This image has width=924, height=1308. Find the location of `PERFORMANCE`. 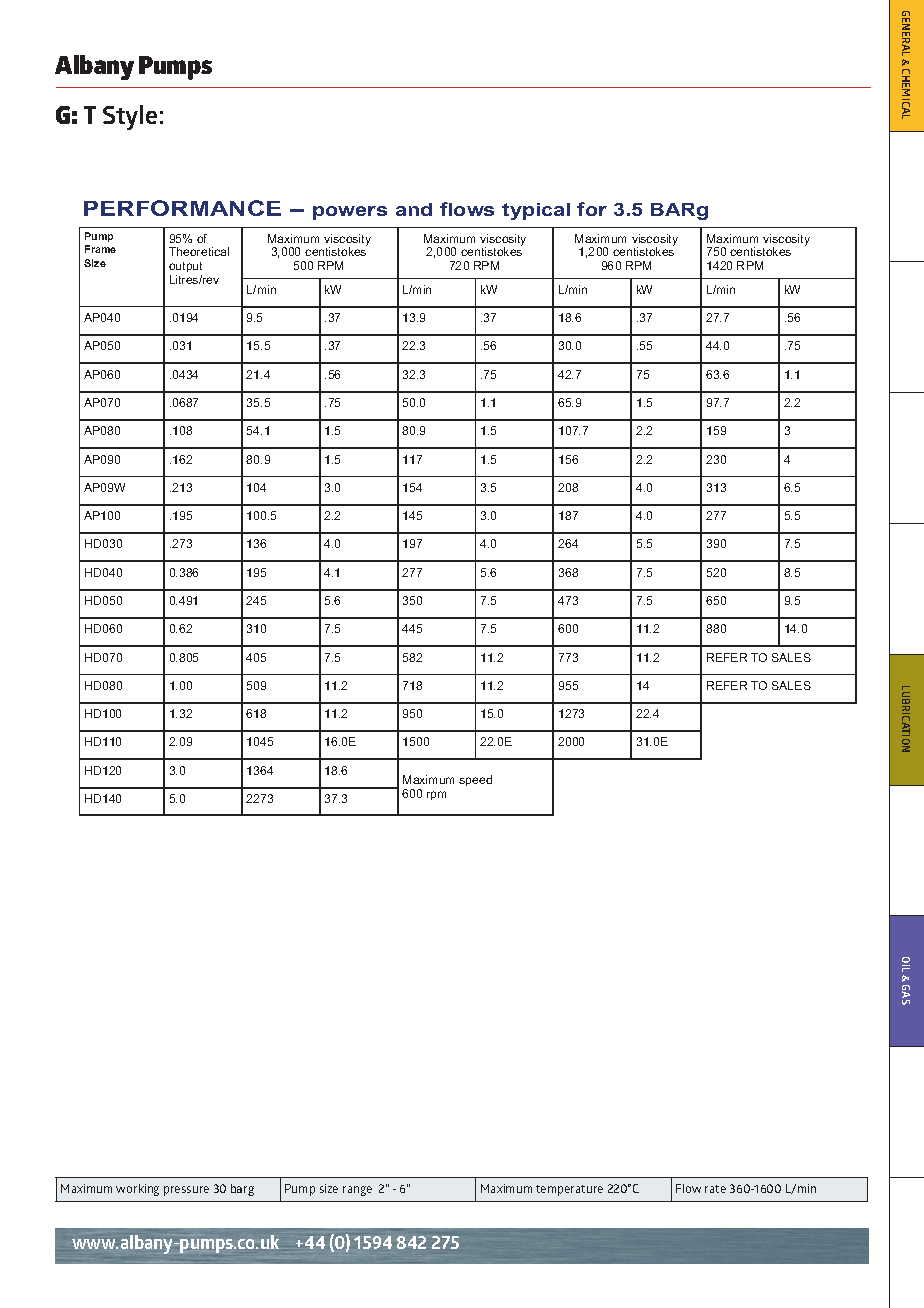

PERFORMANCE is located at coordinates (182, 208).
